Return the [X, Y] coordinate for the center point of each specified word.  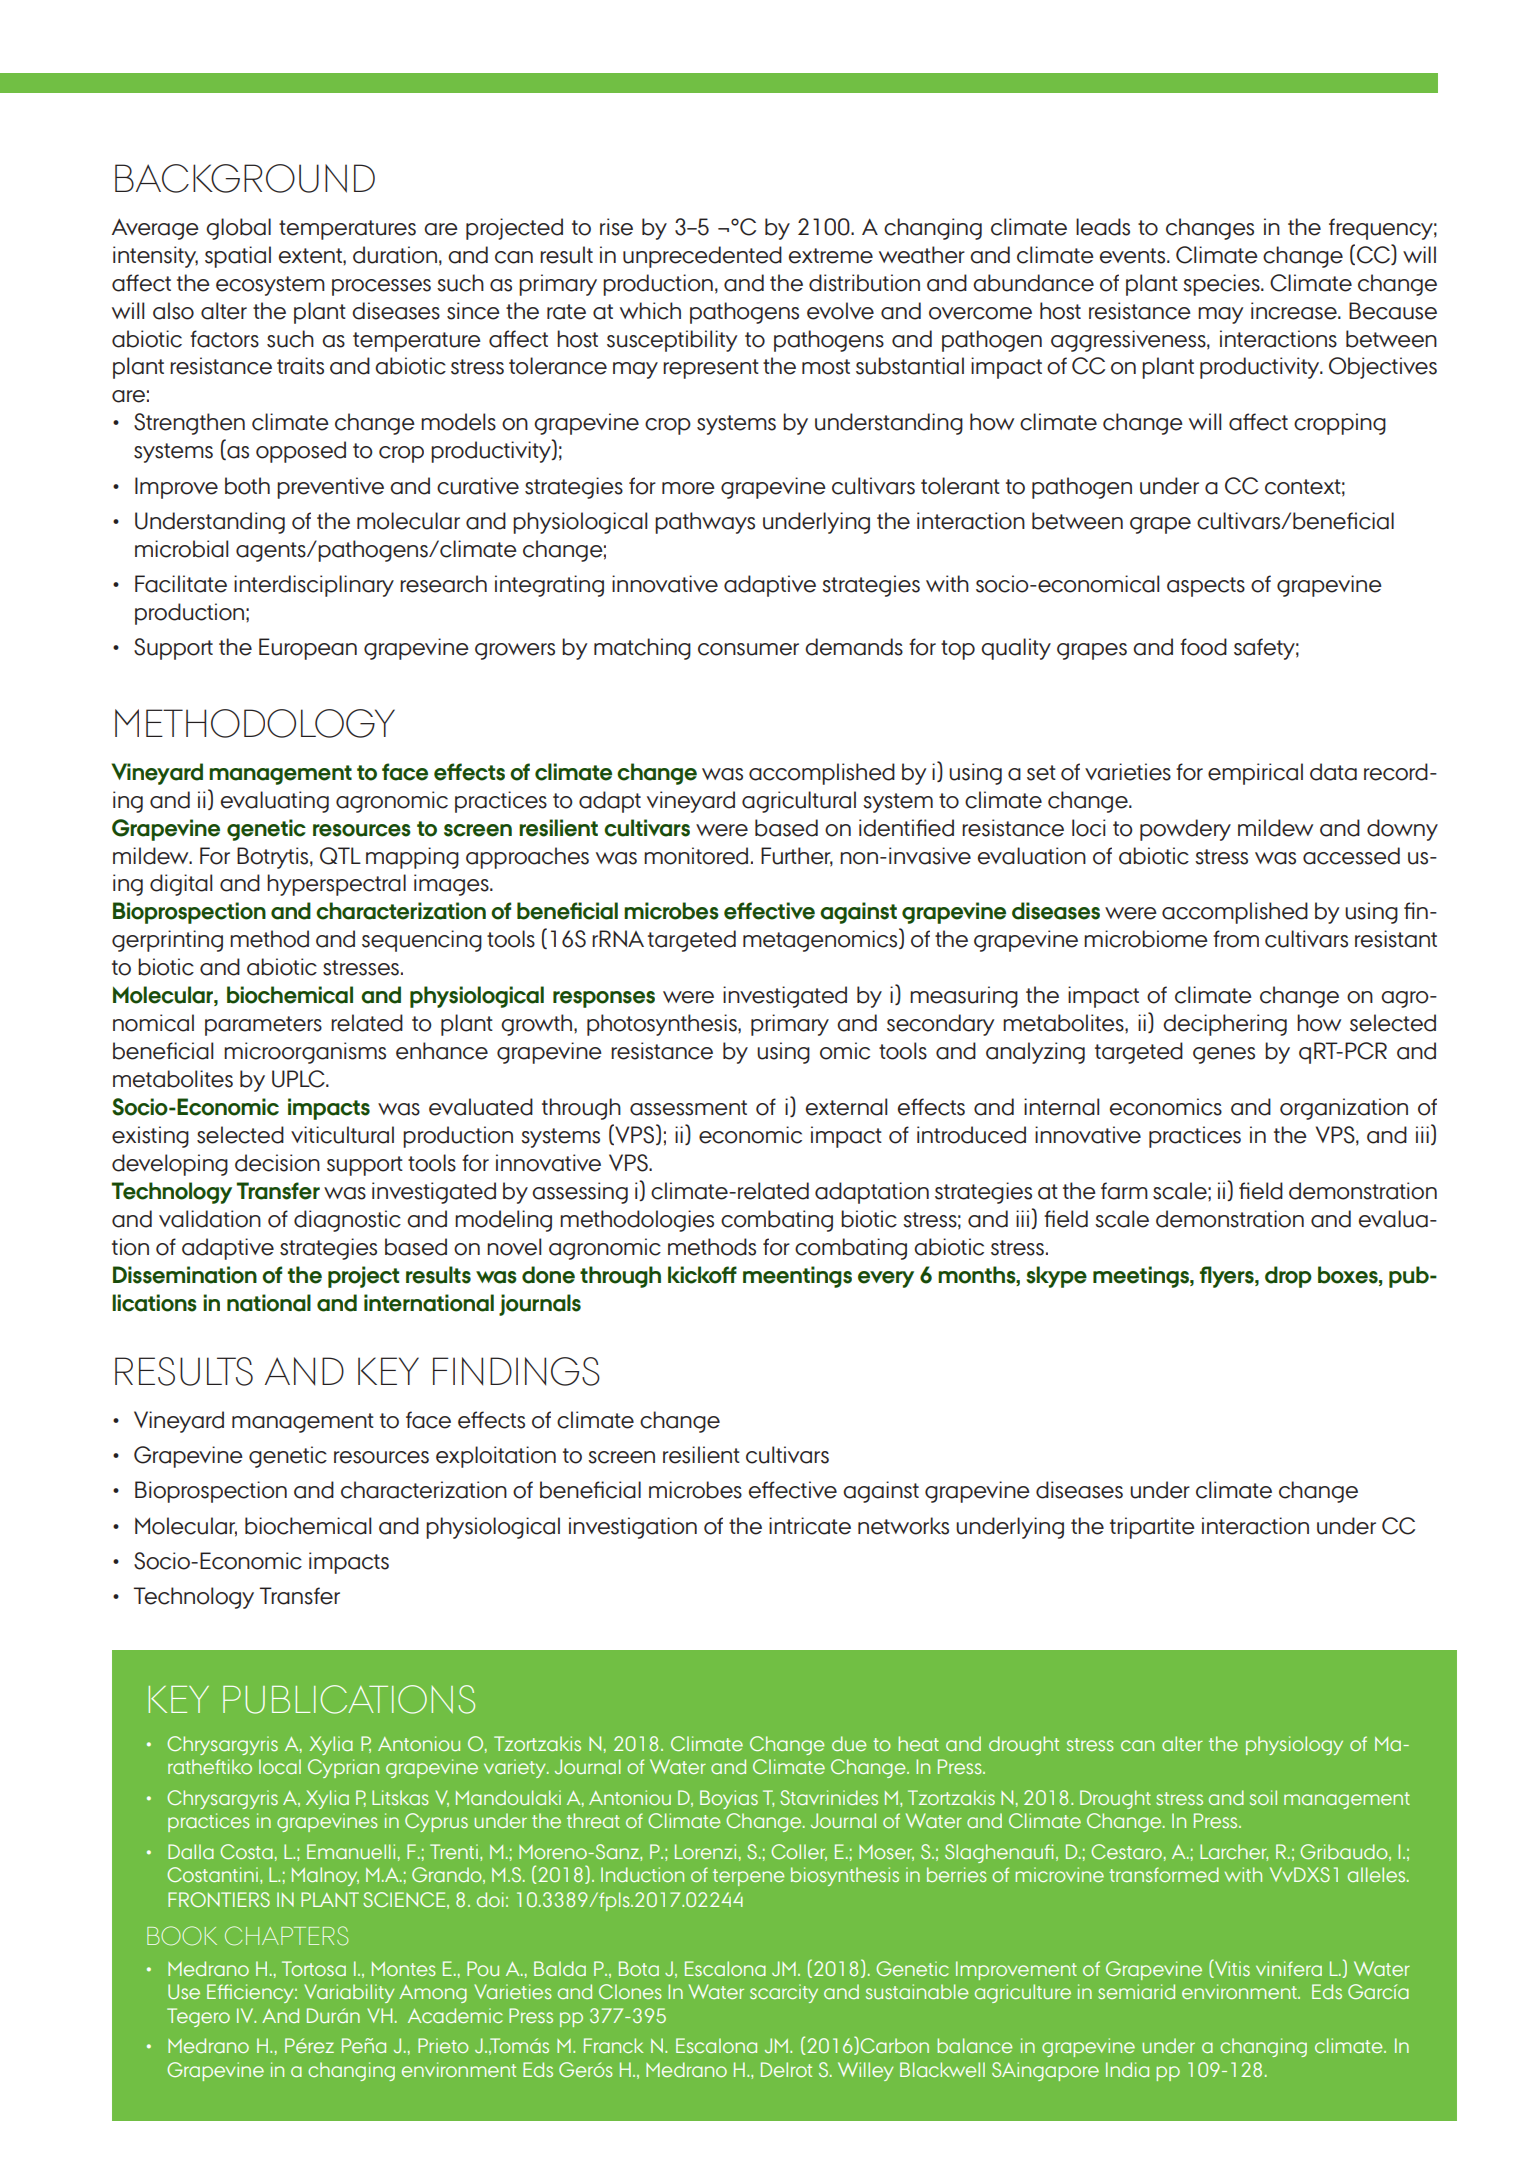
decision [277, 1163]
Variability [349, 1993]
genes [1224, 1055]
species [1222, 285]
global [238, 229]
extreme [831, 256]
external [846, 1107]
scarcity [784, 1993]
